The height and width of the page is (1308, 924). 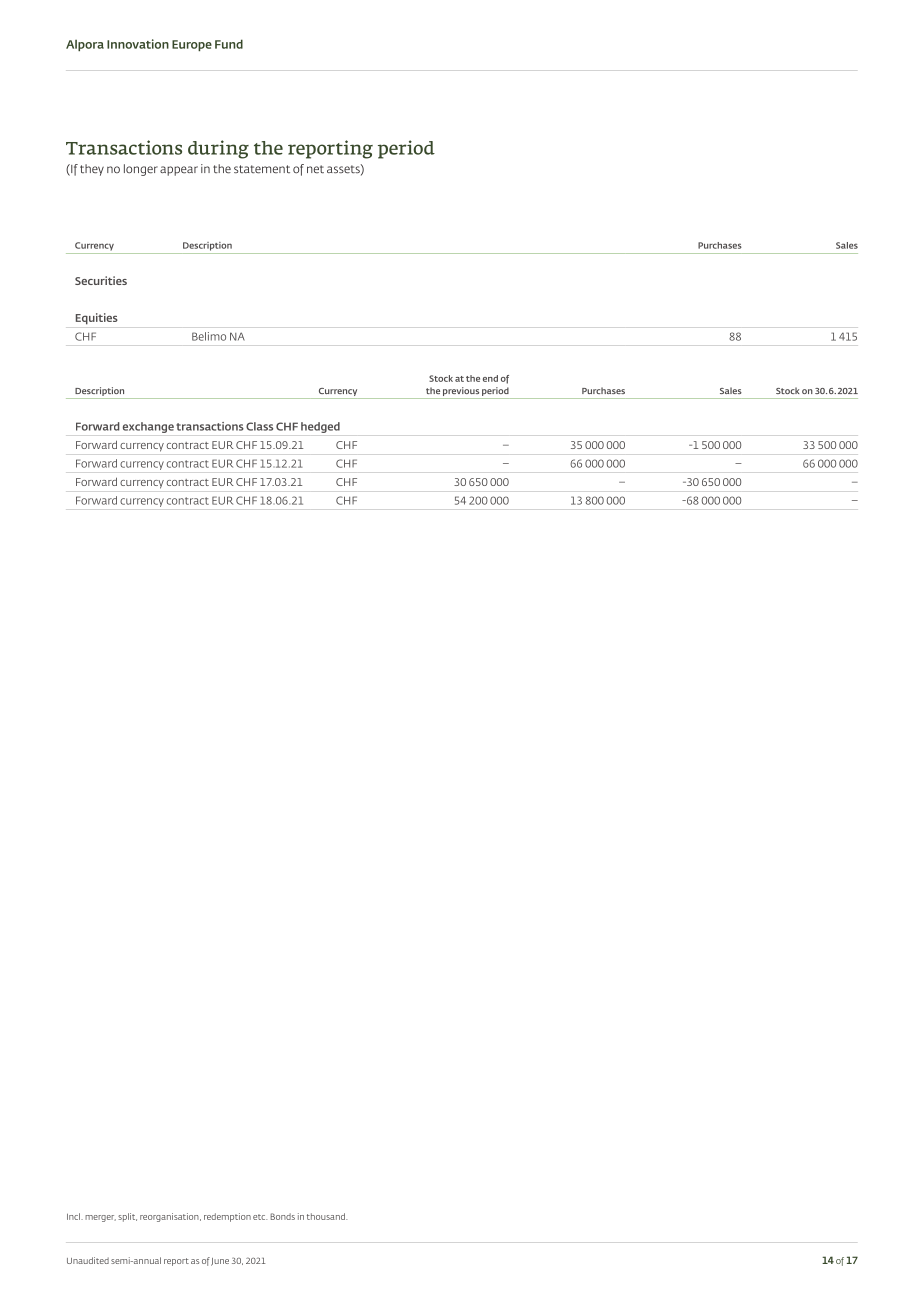 What do you see at coordinates (259, 426) in the page?
I see `Class` at bounding box center [259, 426].
